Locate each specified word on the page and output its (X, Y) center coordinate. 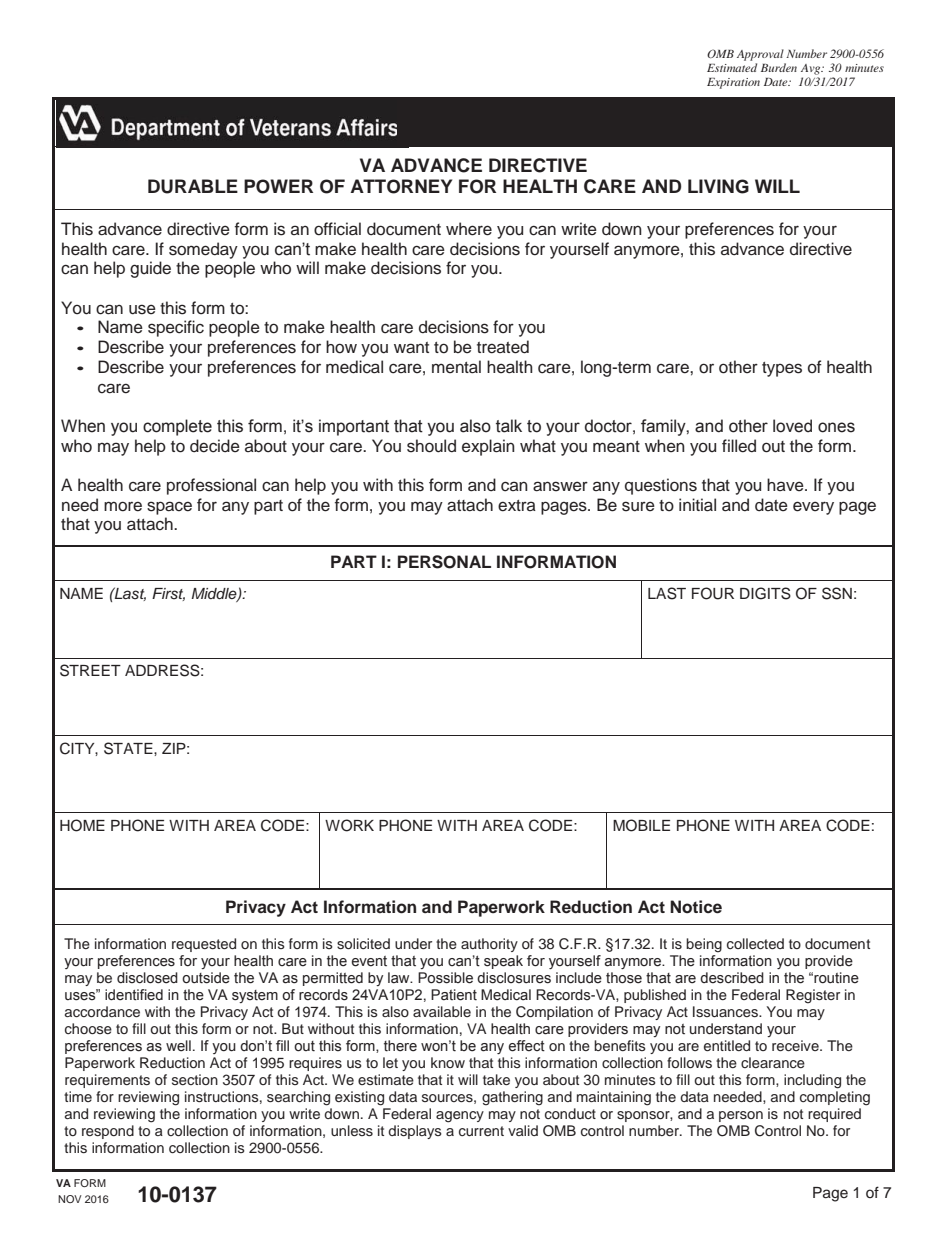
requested (204, 945)
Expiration (733, 83)
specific (176, 328)
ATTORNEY (401, 186)
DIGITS (765, 593)
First (168, 594)
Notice (696, 907)
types (782, 369)
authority (489, 945)
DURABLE (193, 186)
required (834, 1115)
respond (108, 1132)
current (481, 1131)
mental (456, 367)
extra (517, 506)
